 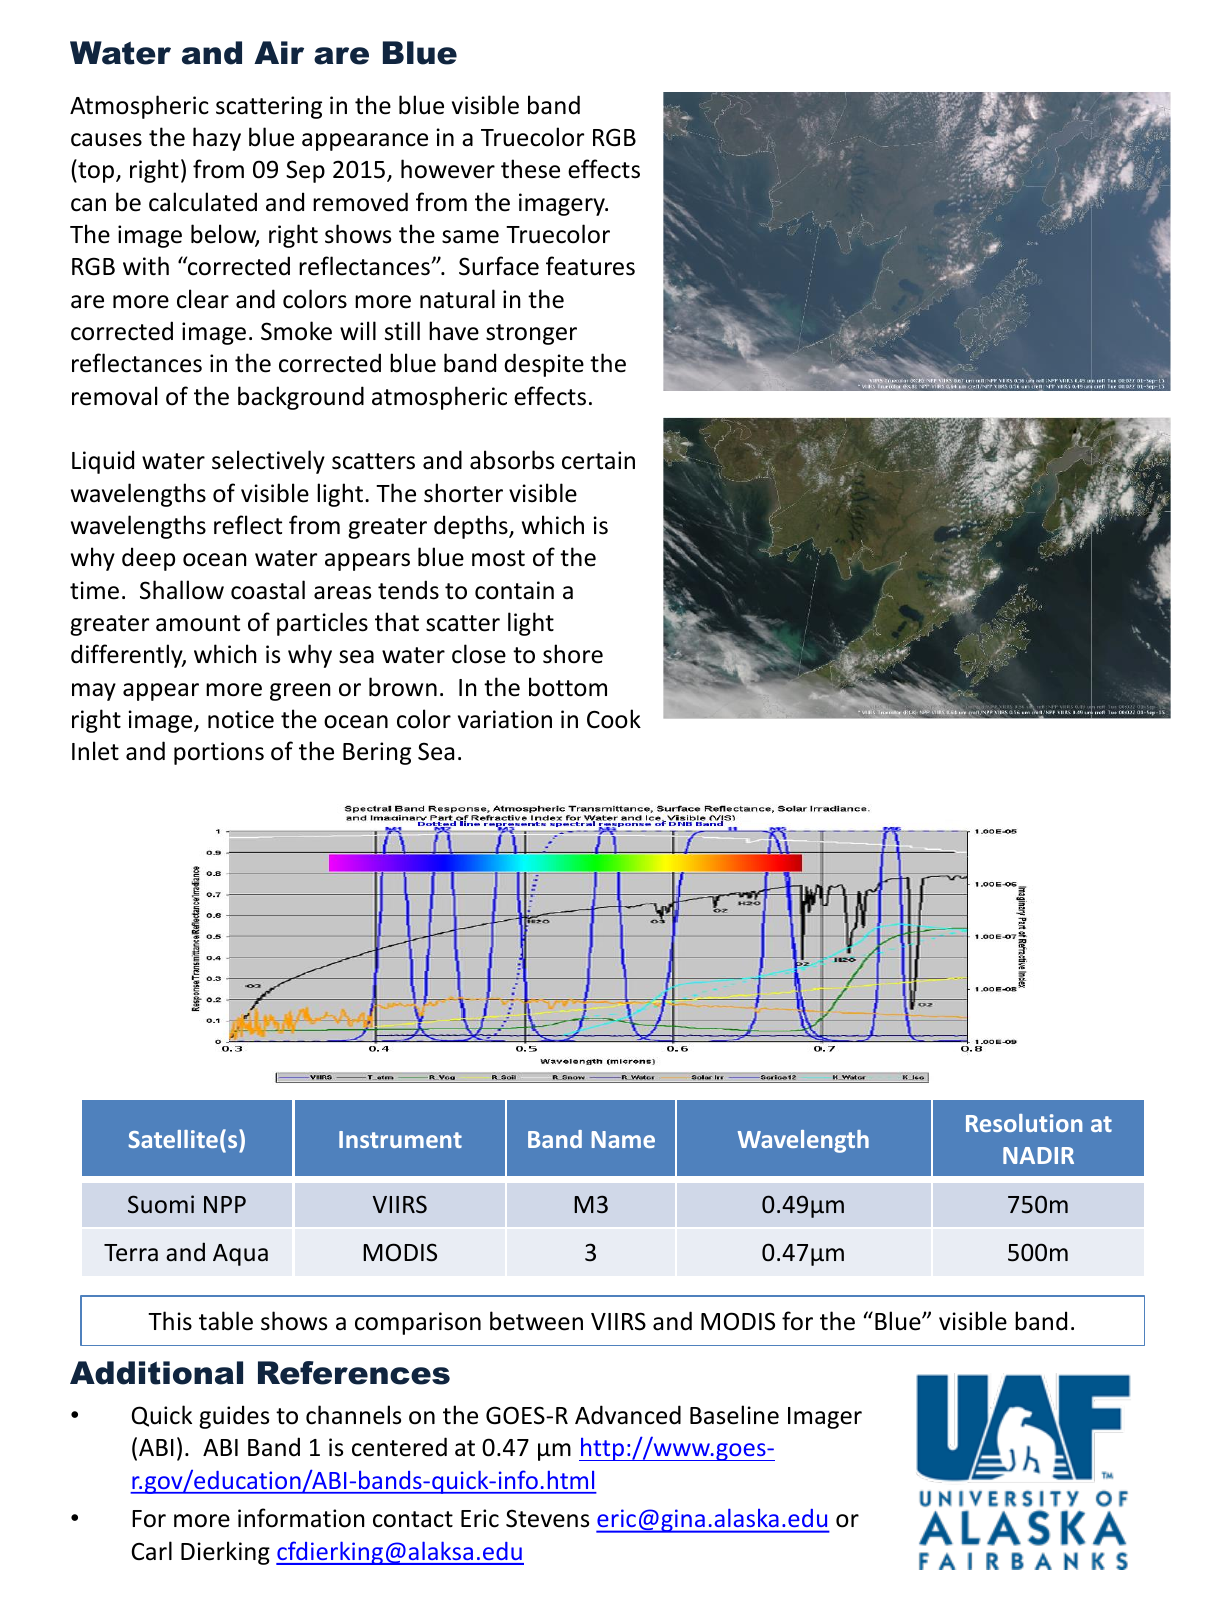 I want to click on selectively, so click(x=268, y=462).
